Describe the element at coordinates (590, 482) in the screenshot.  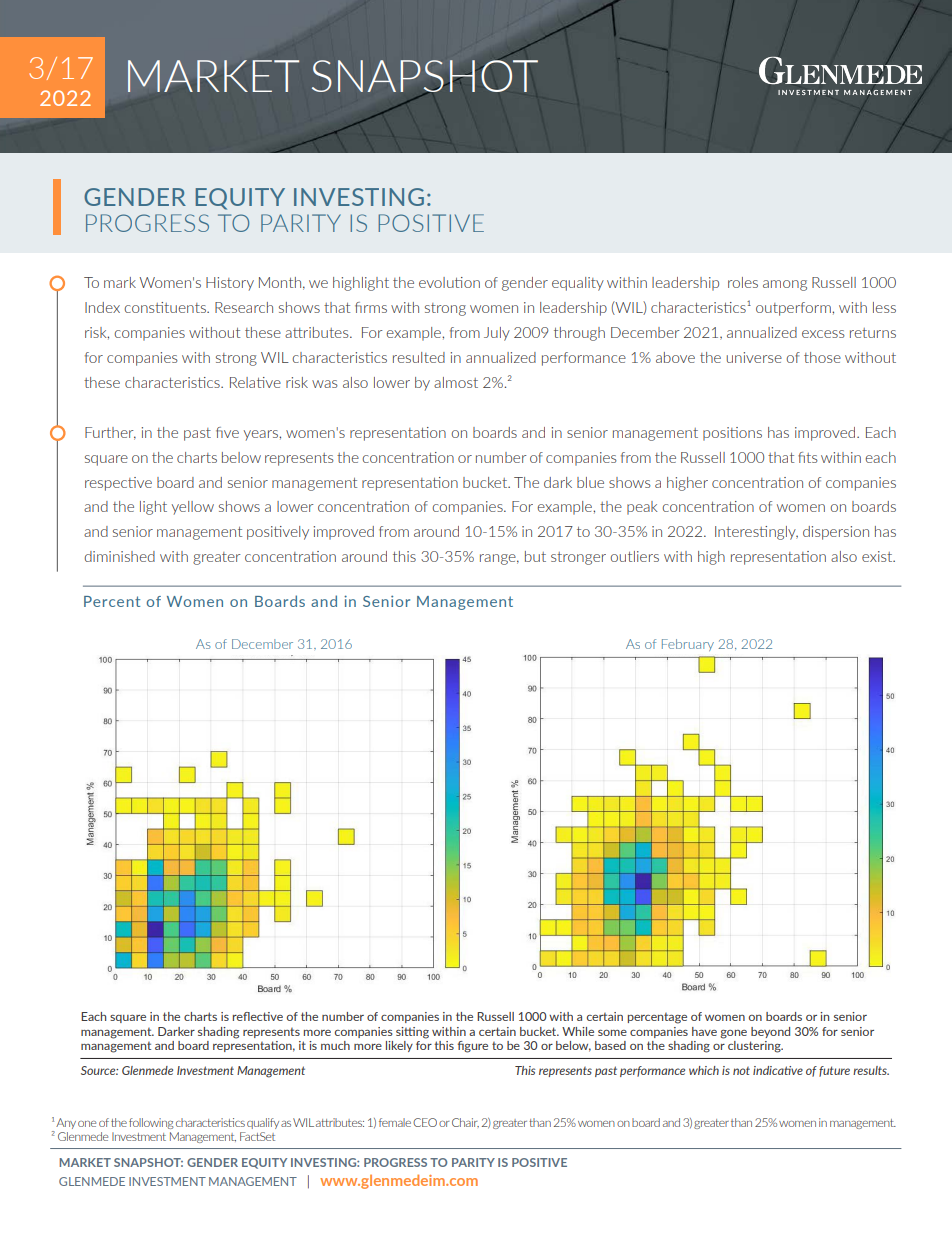
I see `blue` at that location.
